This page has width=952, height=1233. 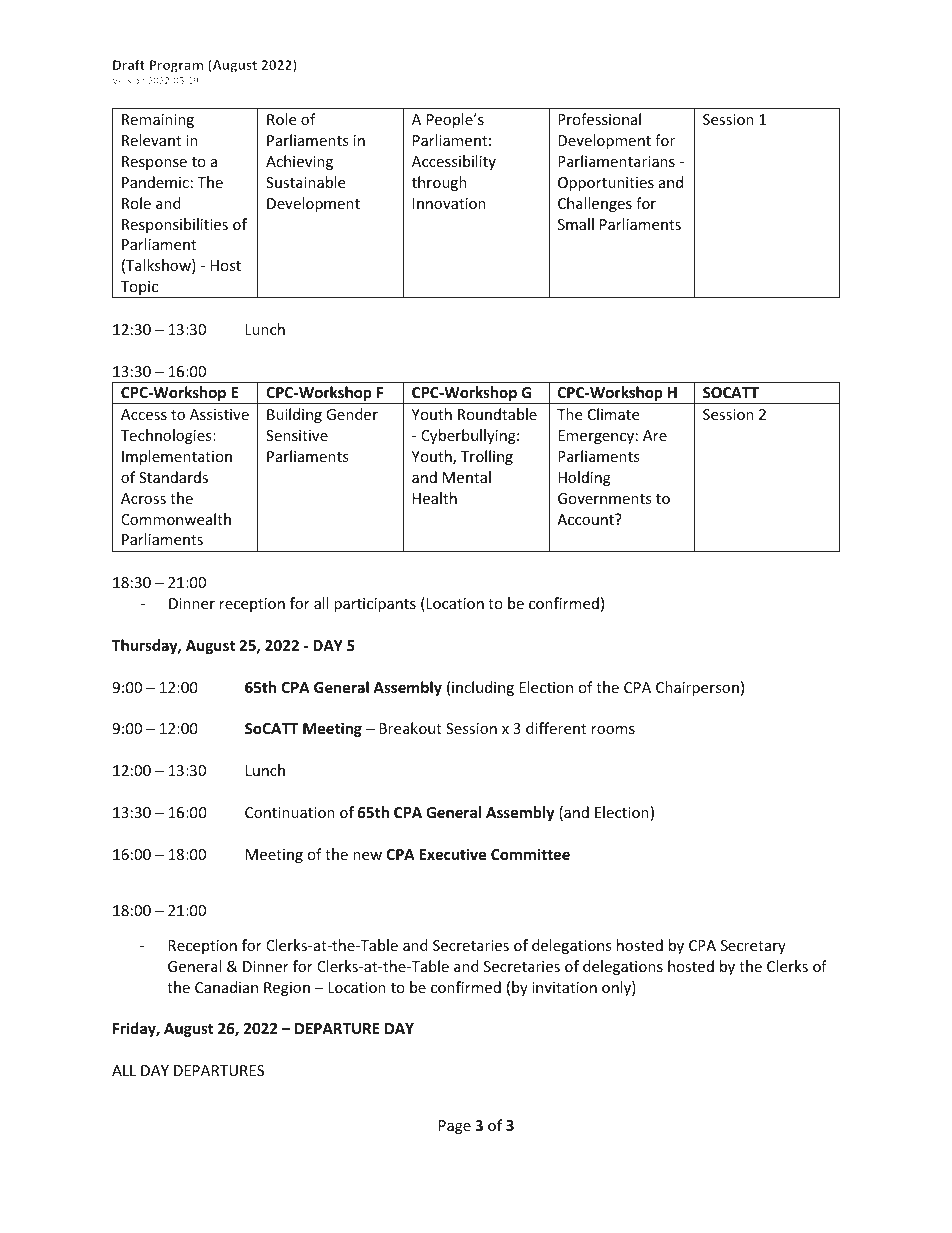 What do you see at coordinates (455, 1127) in the page?
I see `Page` at bounding box center [455, 1127].
